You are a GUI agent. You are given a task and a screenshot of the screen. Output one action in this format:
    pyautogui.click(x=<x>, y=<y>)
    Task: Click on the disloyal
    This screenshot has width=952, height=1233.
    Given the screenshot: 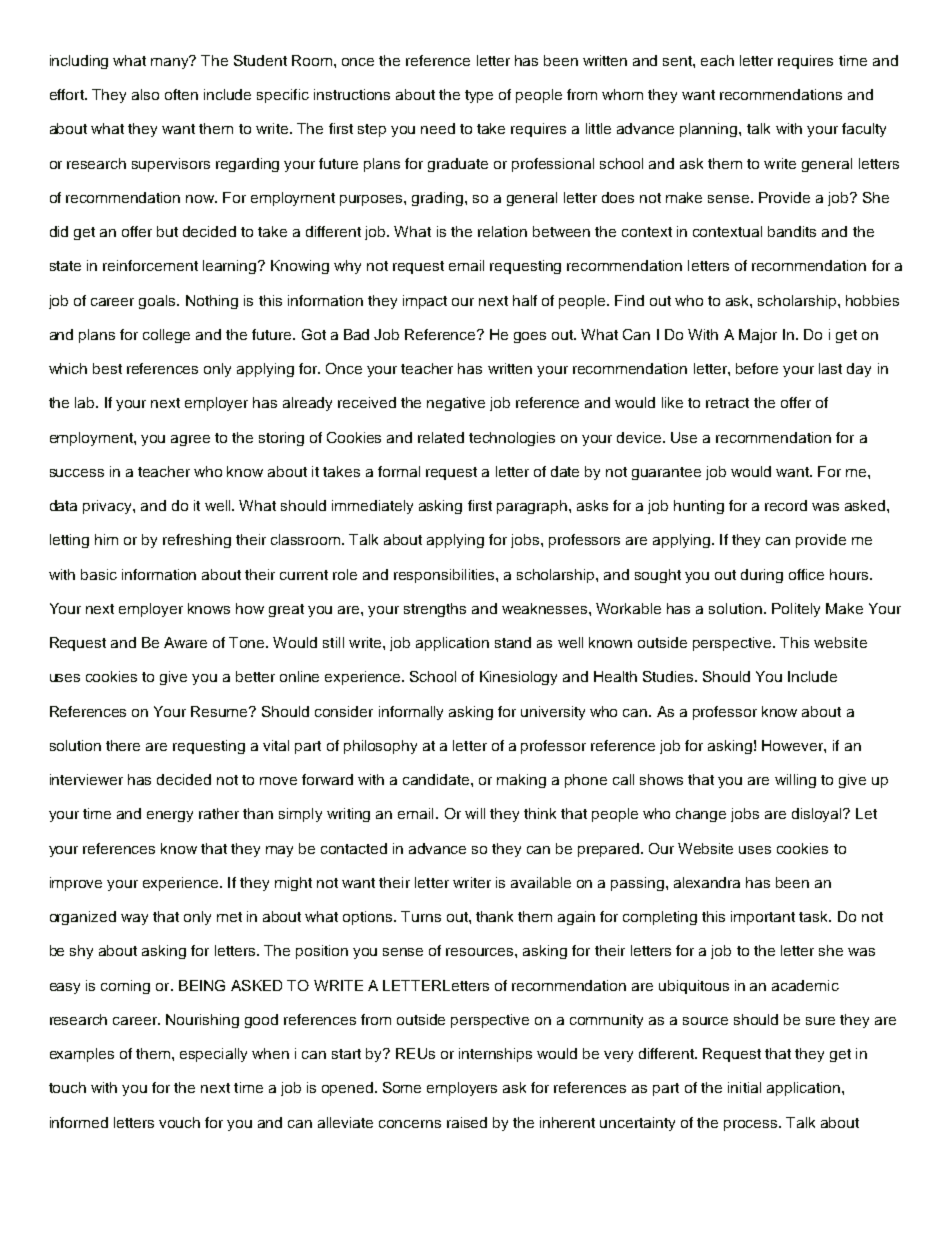 What is the action you would take?
    pyautogui.click(x=818, y=815)
